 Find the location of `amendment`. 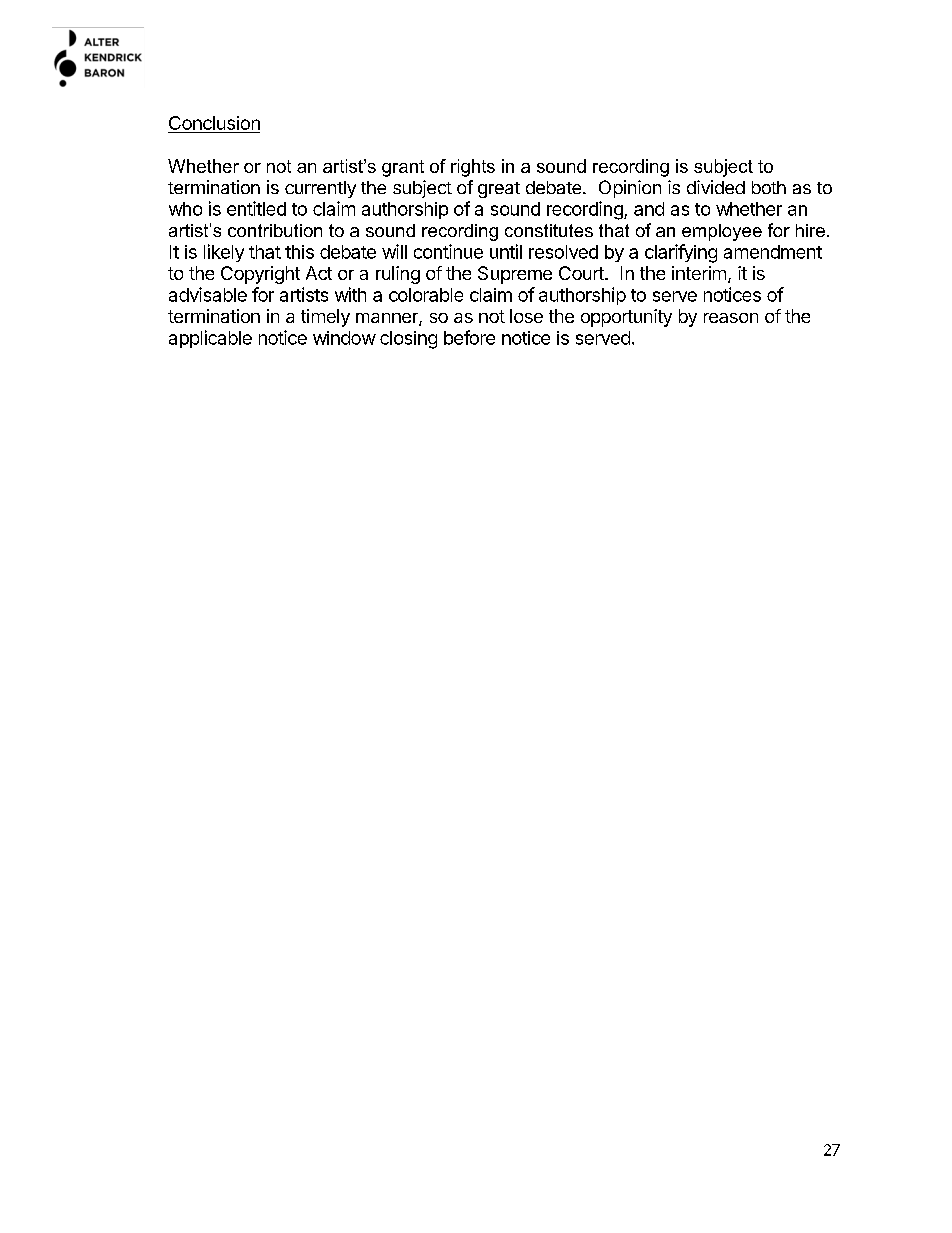

amendment is located at coordinates (773, 252).
